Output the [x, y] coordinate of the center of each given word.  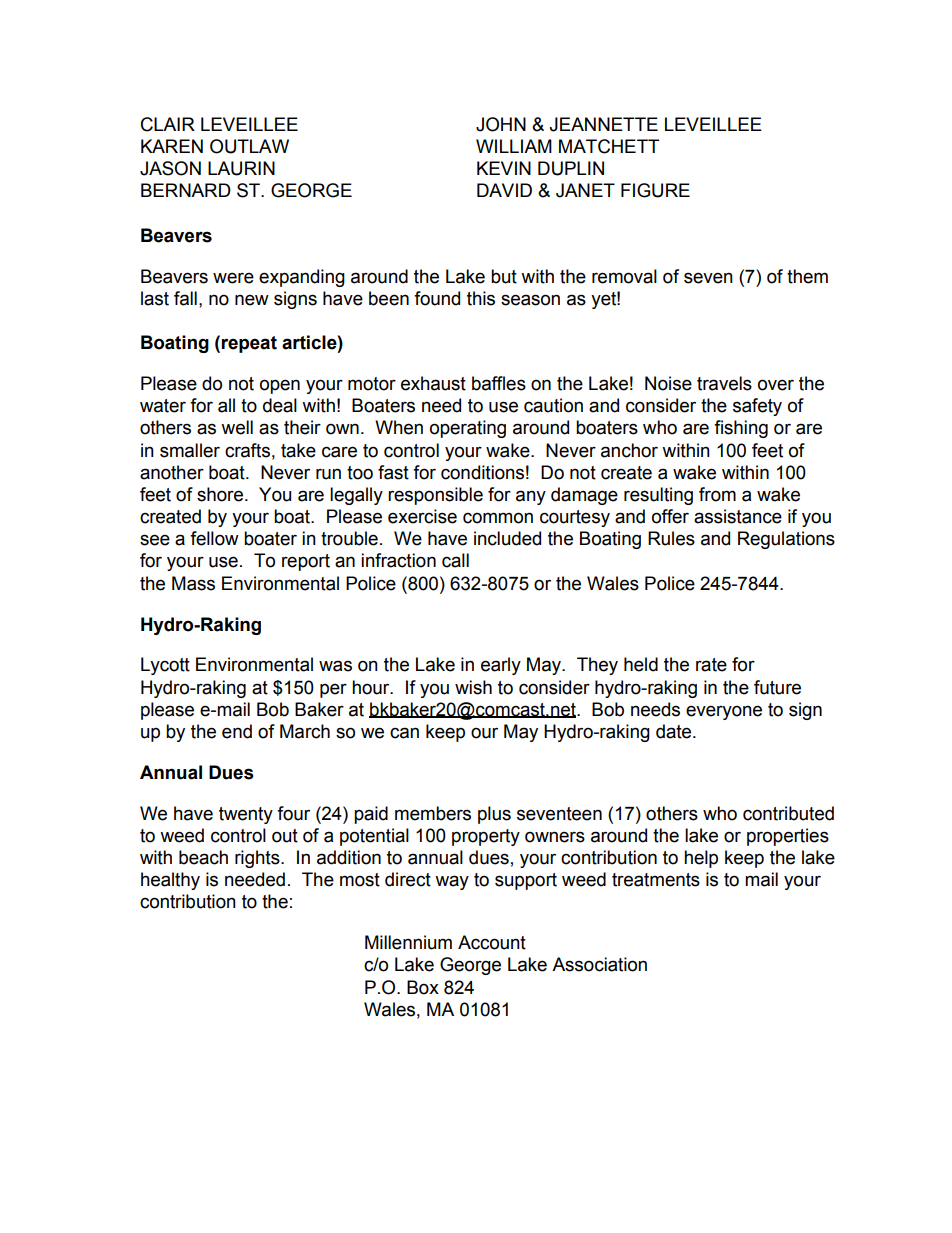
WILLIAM [514, 146]
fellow [214, 538]
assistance [738, 516]
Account [492, 942]
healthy [170, 881]
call [455, 560]
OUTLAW [249, 146]
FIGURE [655, 190]
